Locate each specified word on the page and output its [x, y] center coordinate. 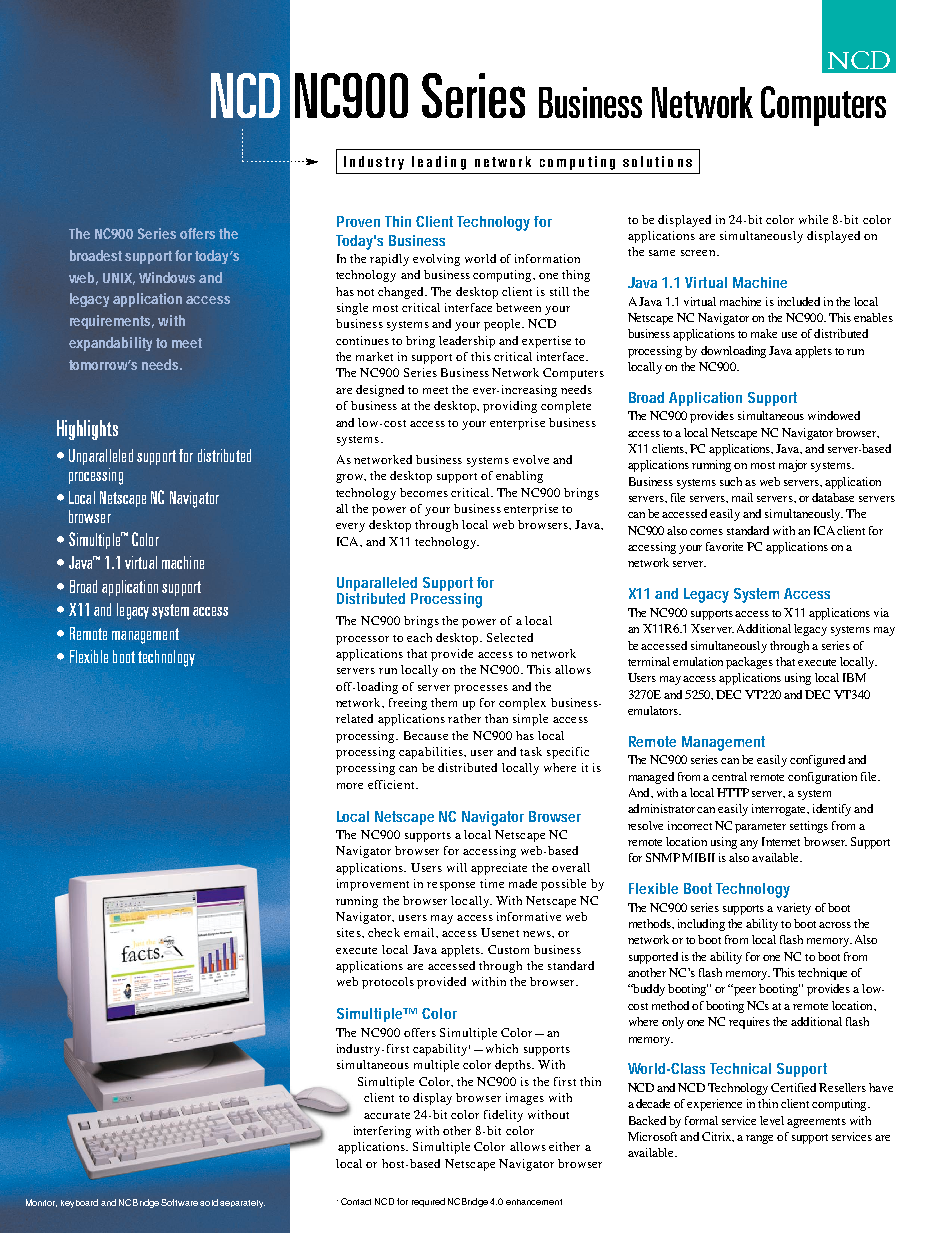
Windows [167, 277]
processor [362, 640]
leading [439, 163]
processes [481, 689]
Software [179, 1202]
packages [749, 663]
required [428, 1202]
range [759, 1139]
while [813, 219]
